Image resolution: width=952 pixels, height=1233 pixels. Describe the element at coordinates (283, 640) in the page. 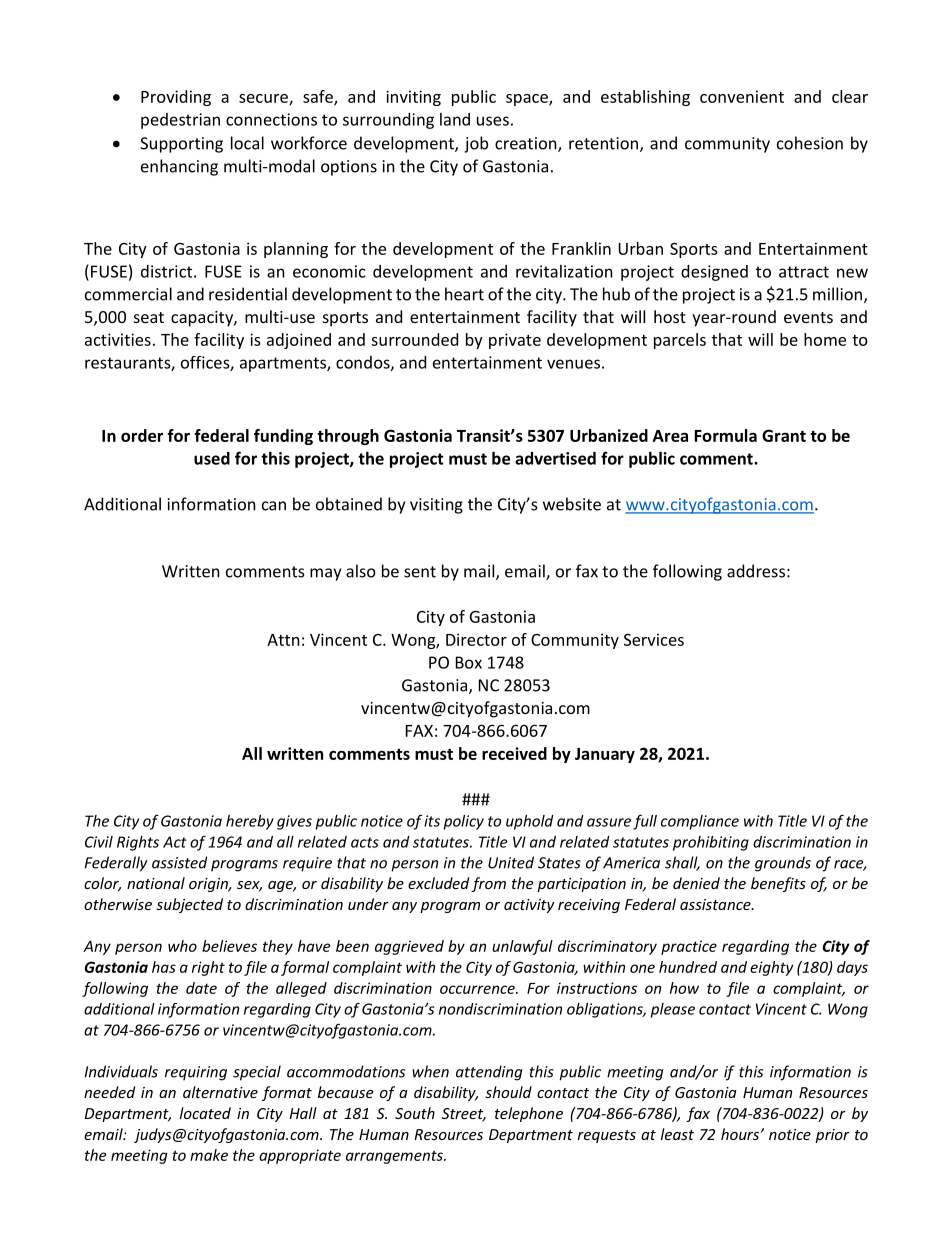

I see `Attn` at that location.
